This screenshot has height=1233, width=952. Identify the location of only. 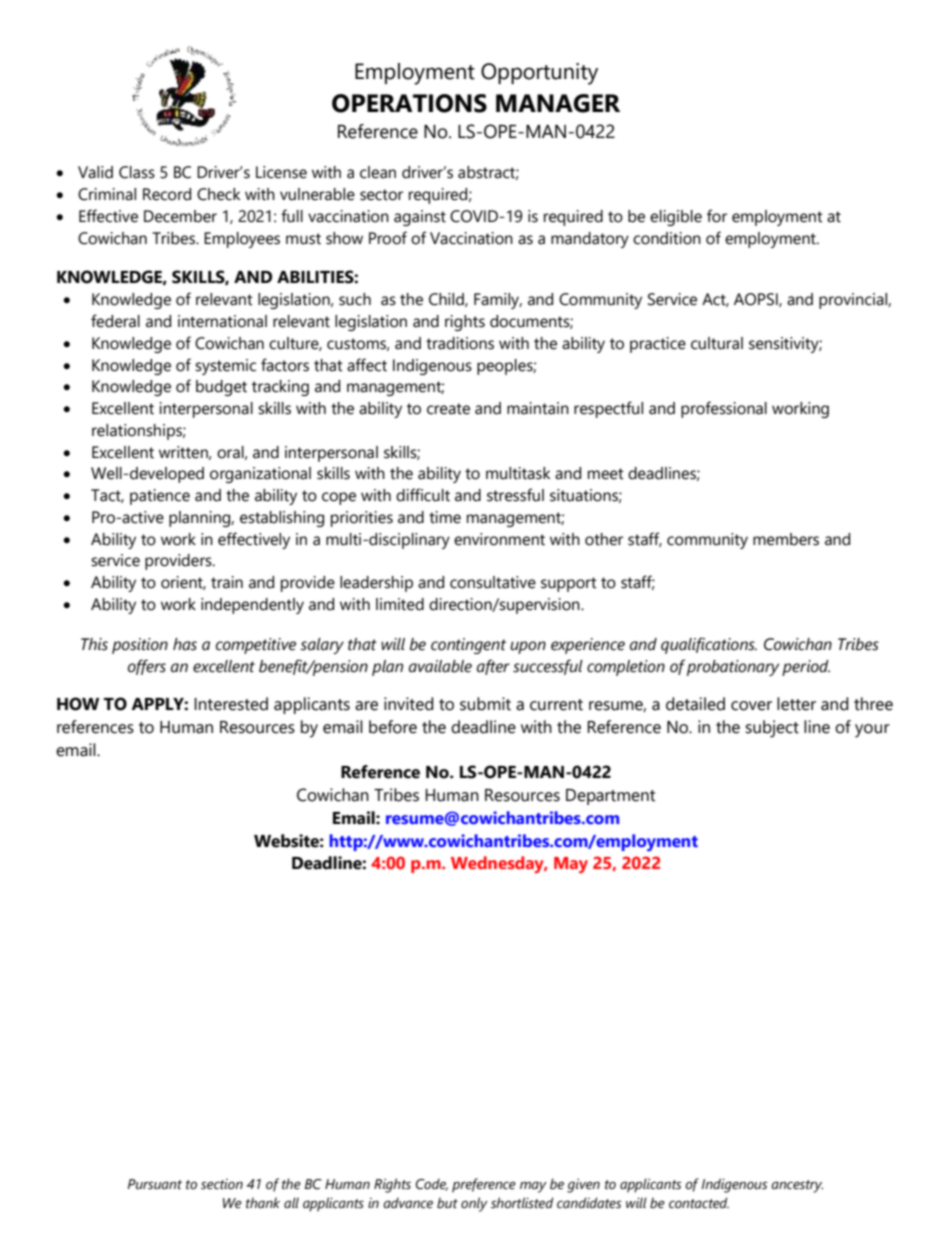
(474, 1204).
